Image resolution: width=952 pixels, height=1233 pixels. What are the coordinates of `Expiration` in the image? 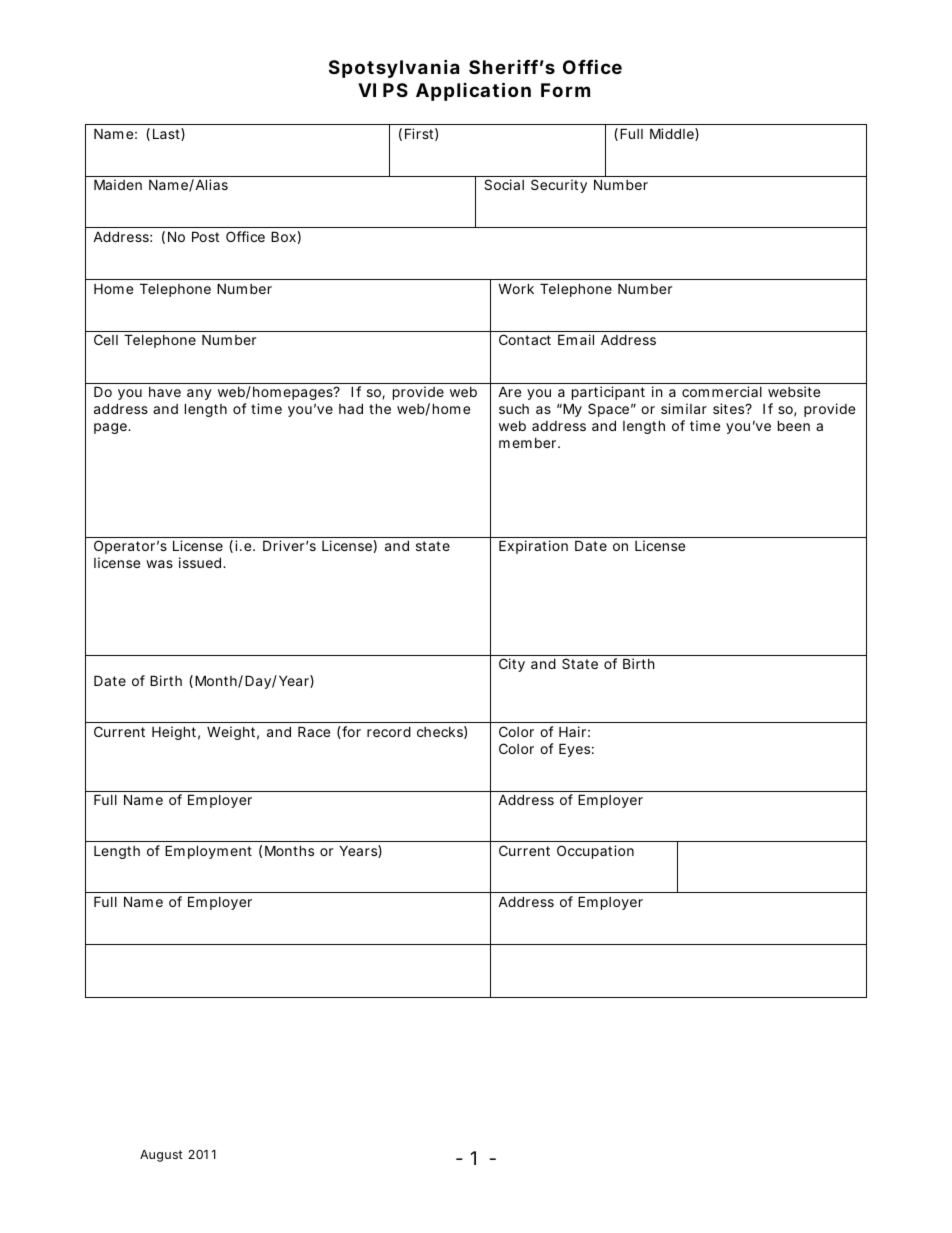 It's located at (533, 547).
